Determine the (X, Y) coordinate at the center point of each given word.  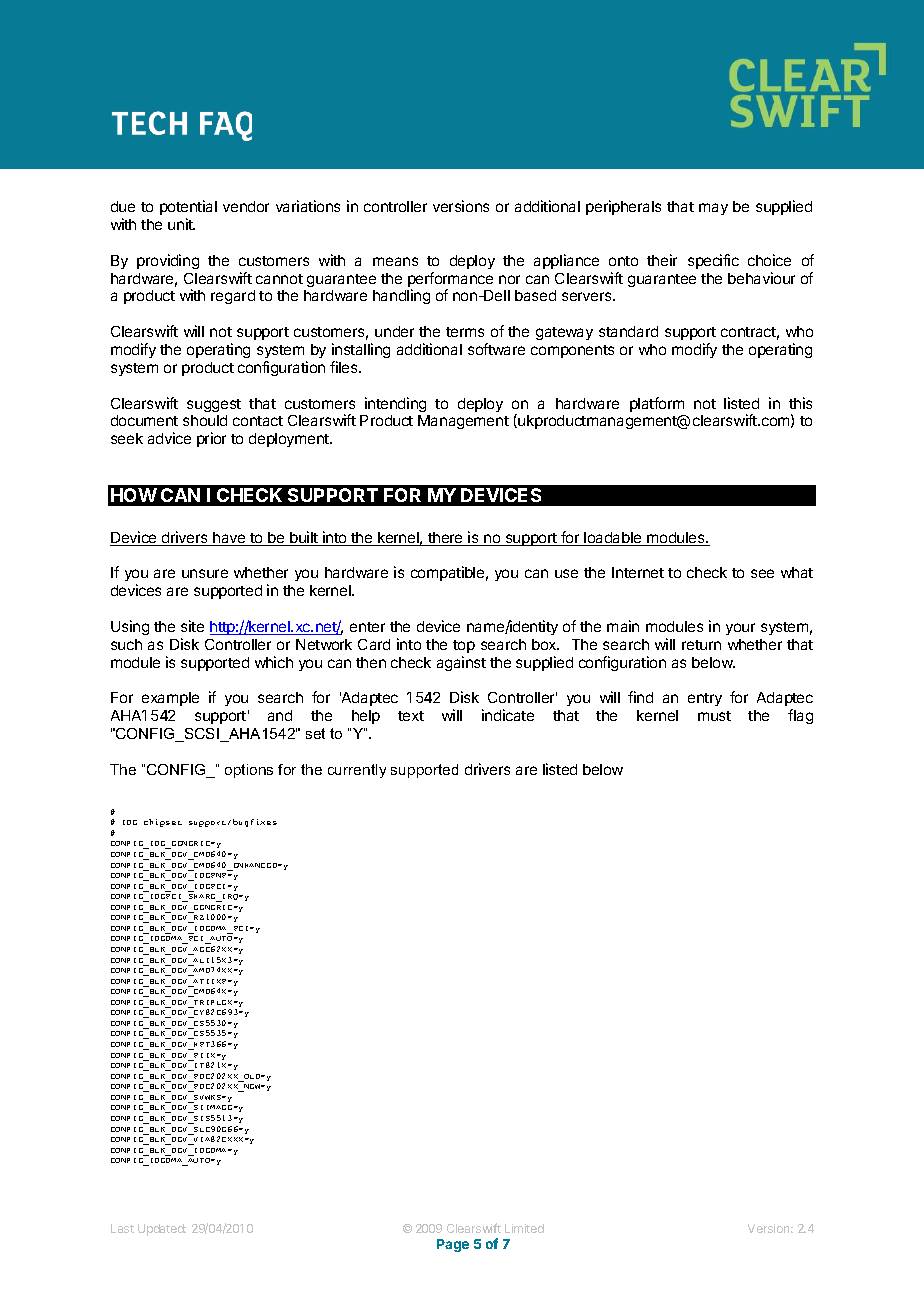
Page (453, 1245)
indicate (508, 715)
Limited (524, 1228)
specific (713, 261)
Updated (162, 1230)
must (714, 716)
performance (450, 281)
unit (181, 224)
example (170, 699)
